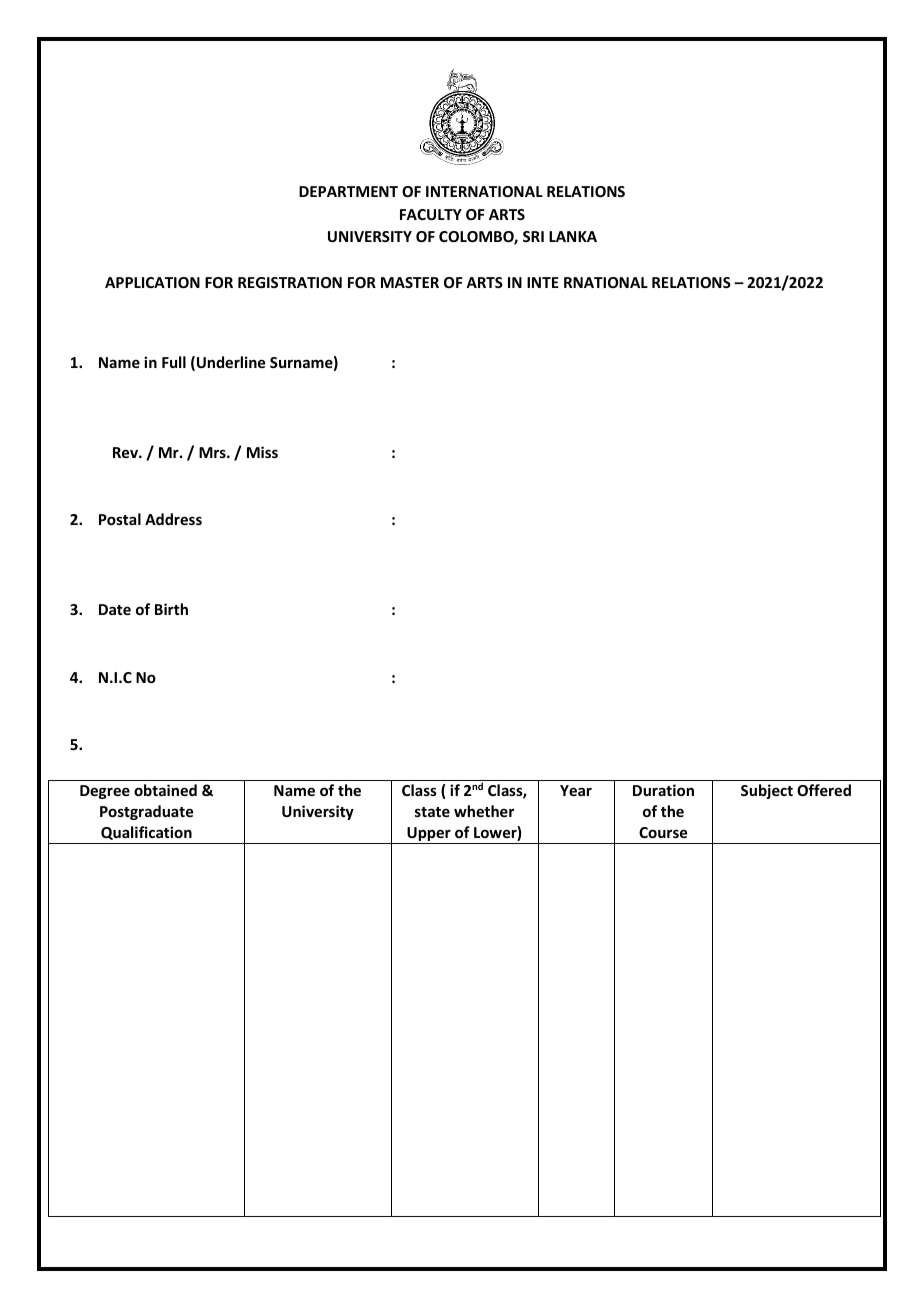 The image size is (924, 1308). What do you see at coordinates (173, 519) in the screenshot?
I see `Address` at bounding box center [173, 519].
